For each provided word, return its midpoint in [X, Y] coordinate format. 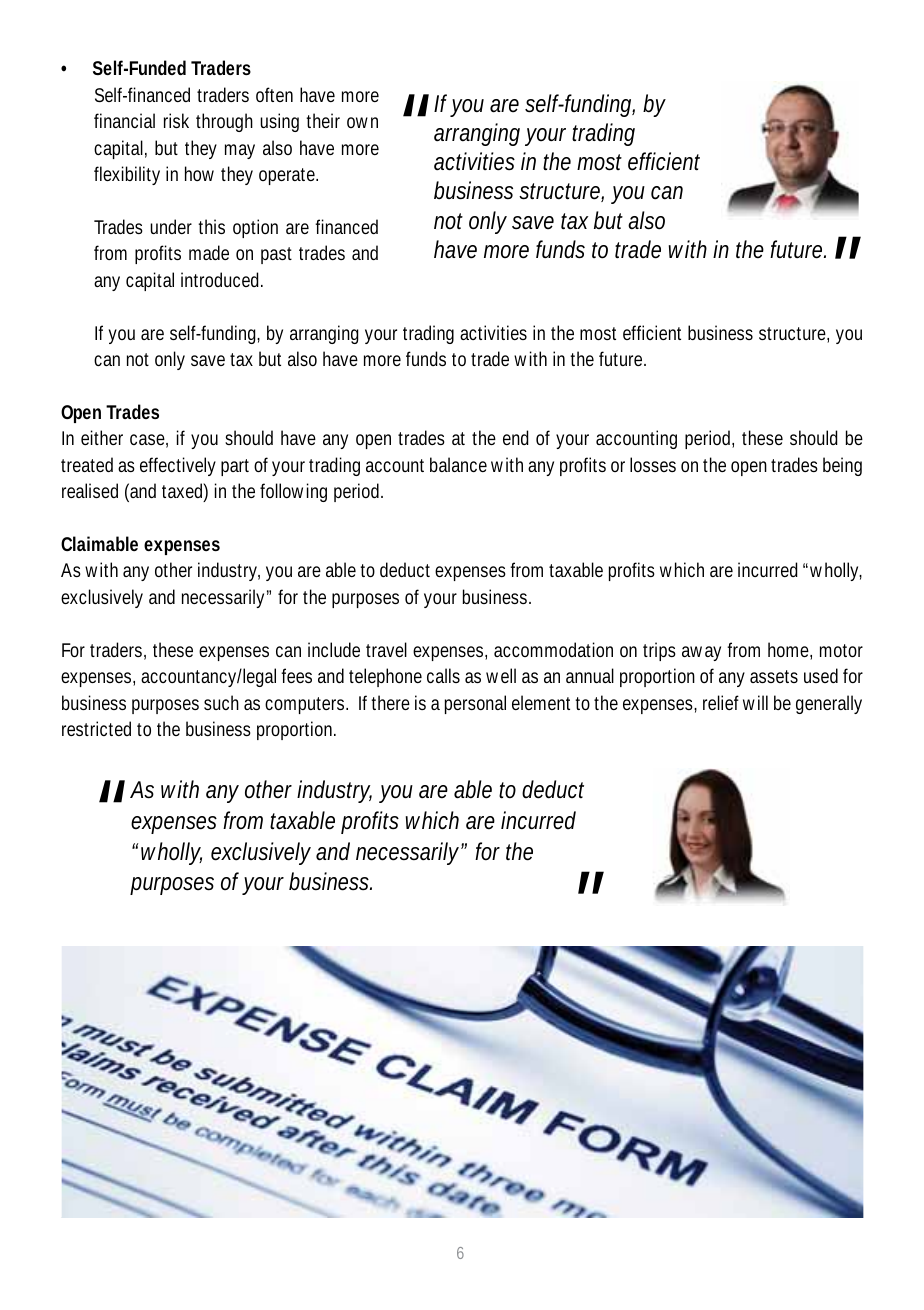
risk [176, 120]
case [149, 441]
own [362, 122]
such [221, 702]
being [842, 466]
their [323, 120]
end [516, 437]
